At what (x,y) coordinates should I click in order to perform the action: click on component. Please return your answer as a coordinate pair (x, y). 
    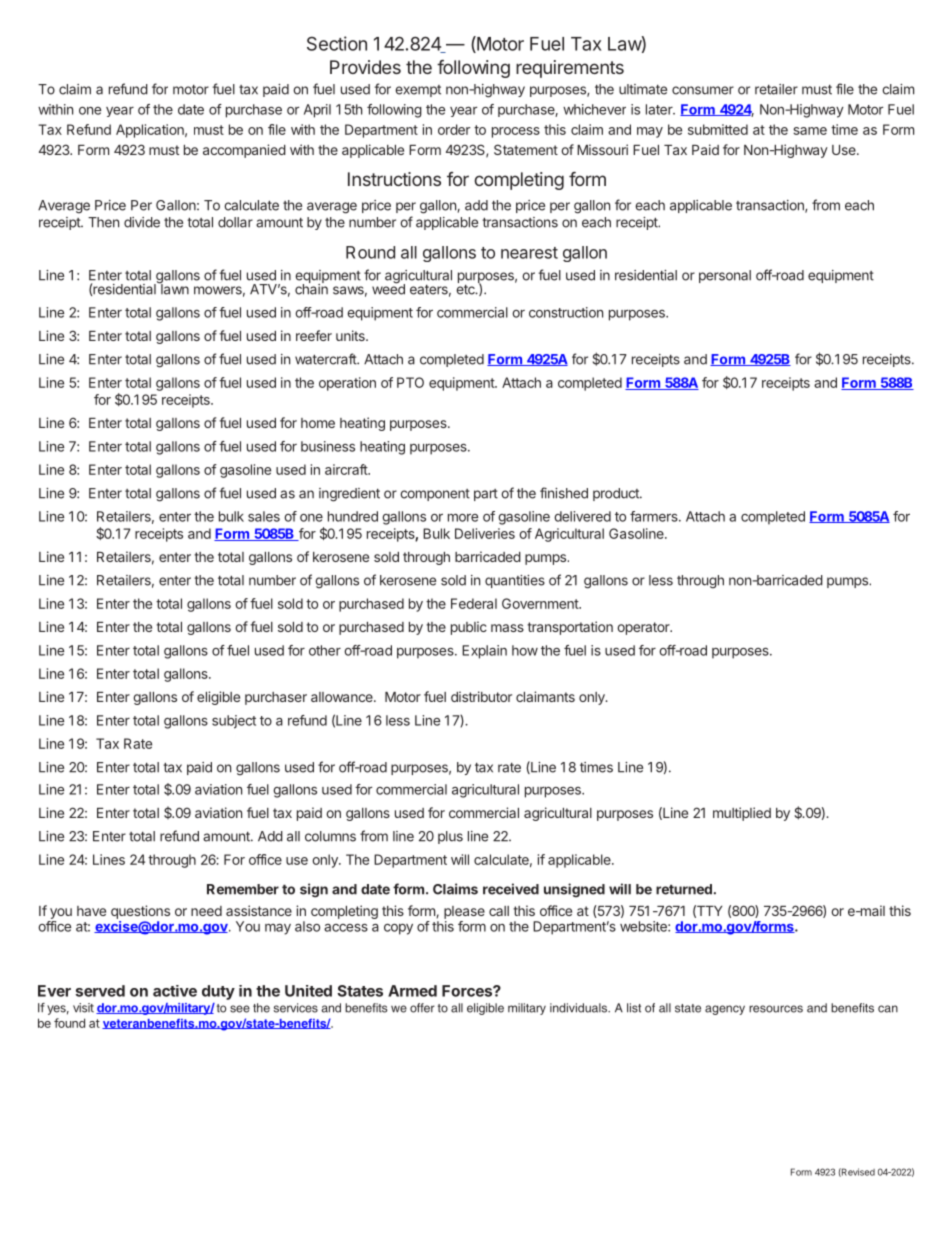
    Looking at the image, I should click on (435, 495).
